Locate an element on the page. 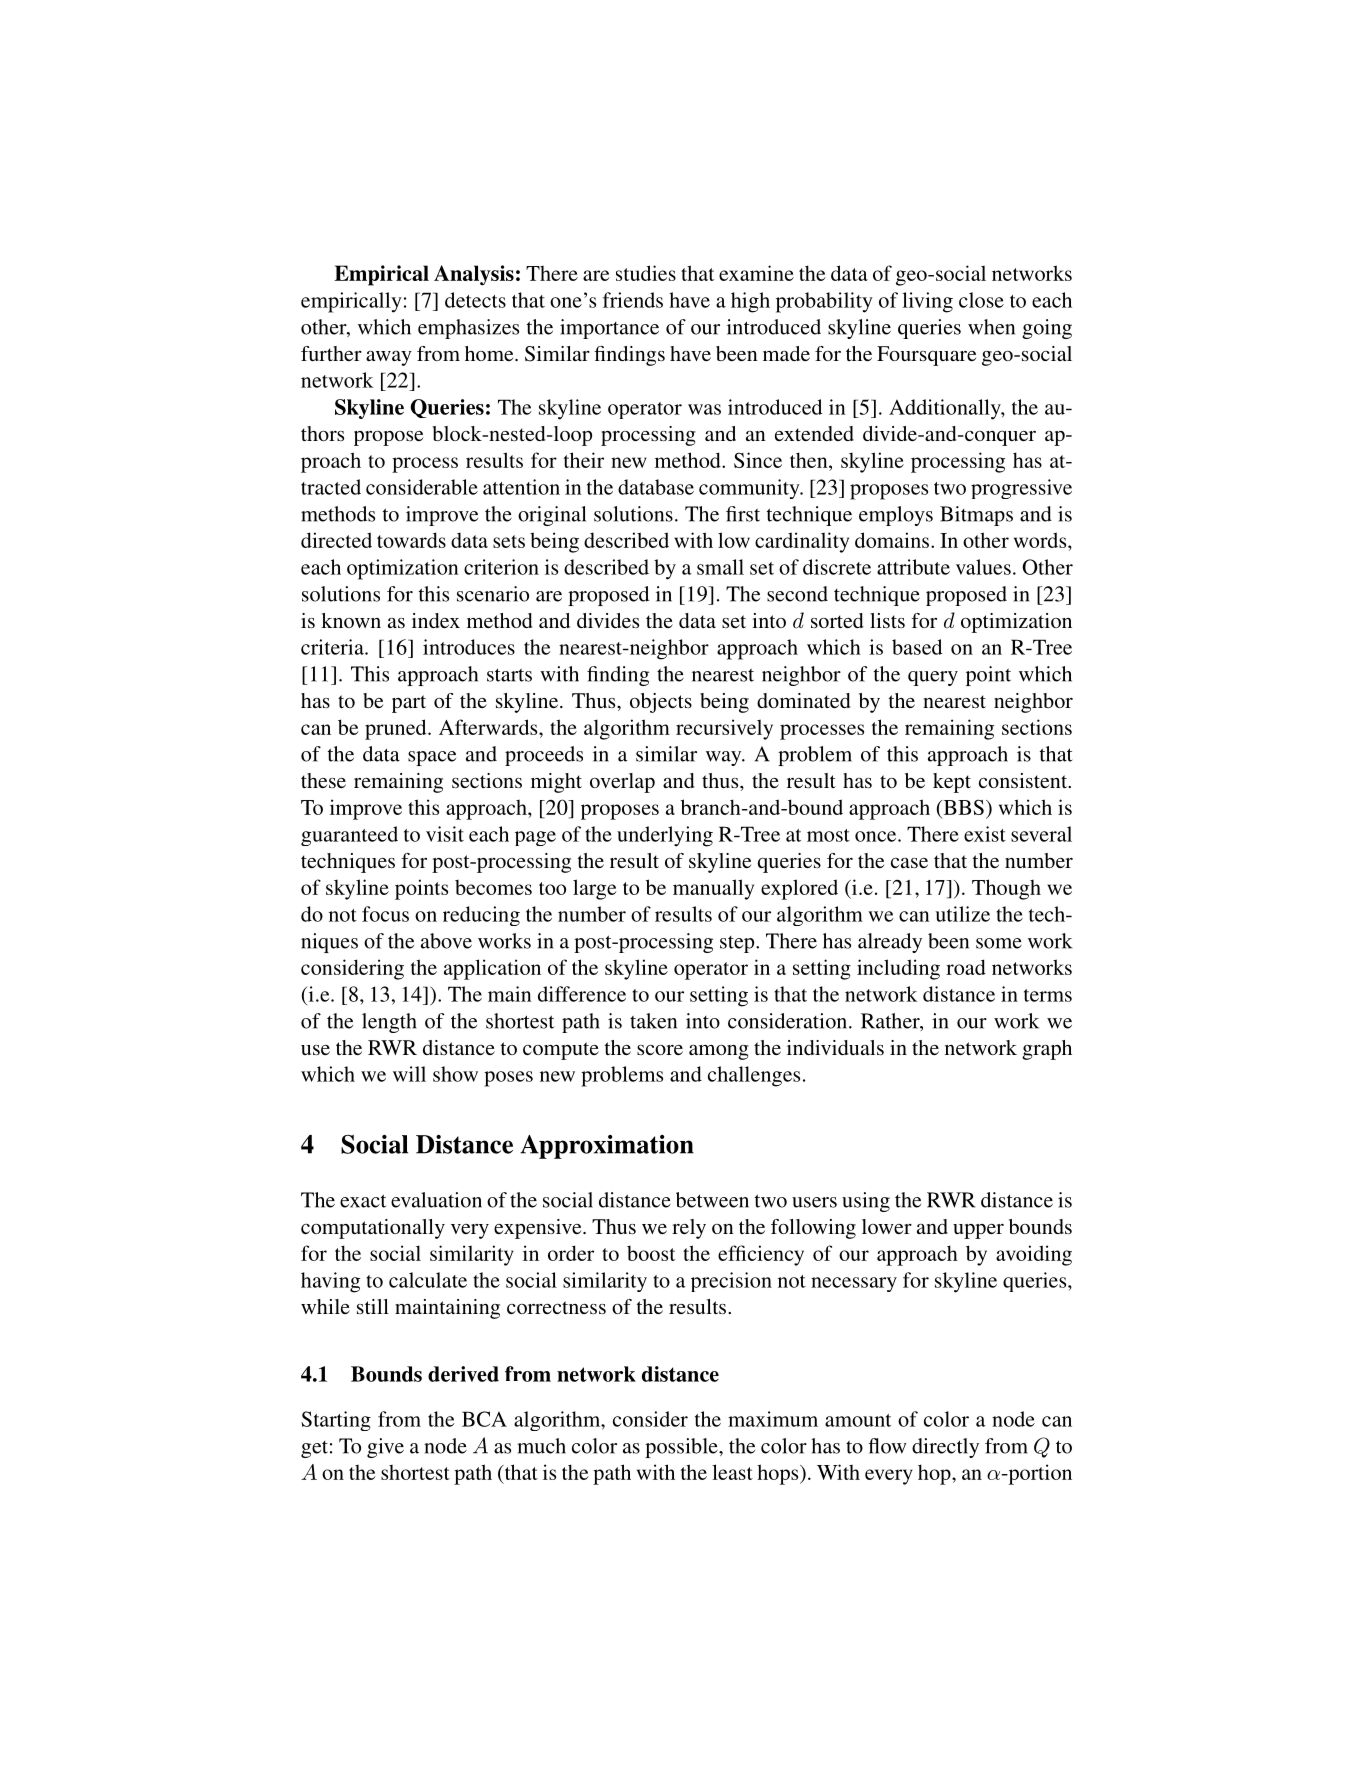 This image has width=1366, height=1768. road is located at coordinates (966, 967).
